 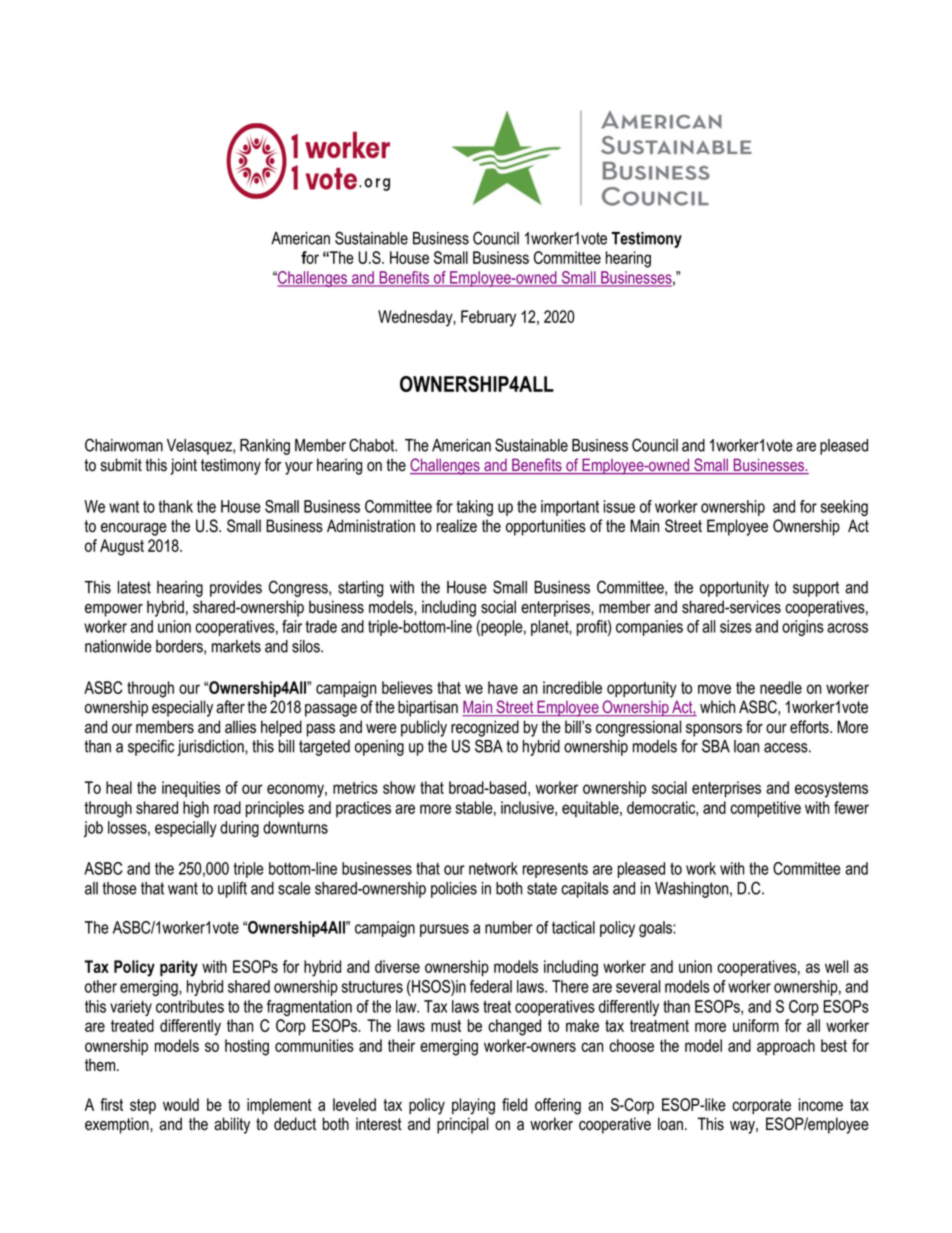 I want to click on policies, so click(x=454, y=890).
